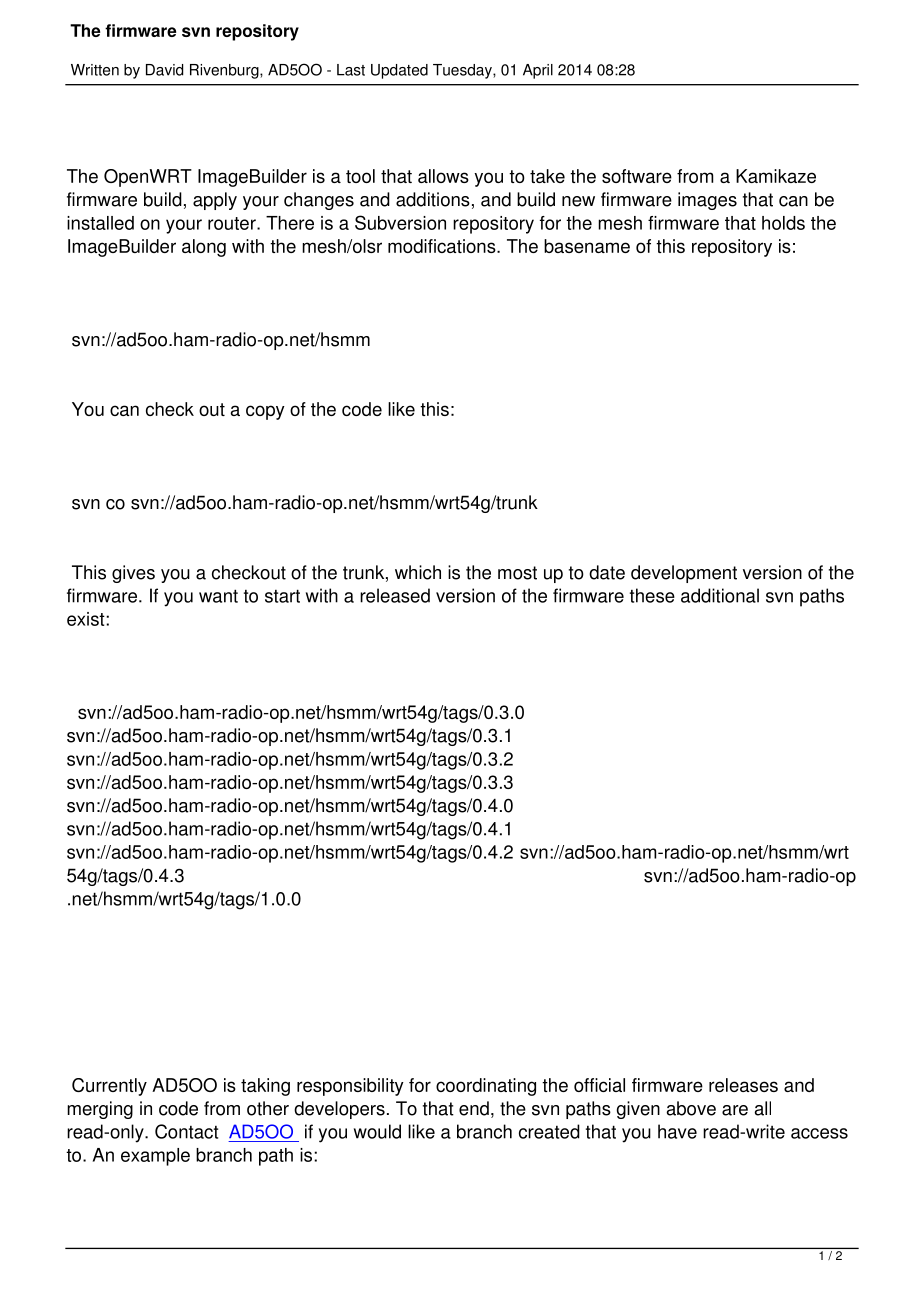  Describe the element at coordinates (776, 176) in the screenshot. I see `Kamikaze` at that location.
